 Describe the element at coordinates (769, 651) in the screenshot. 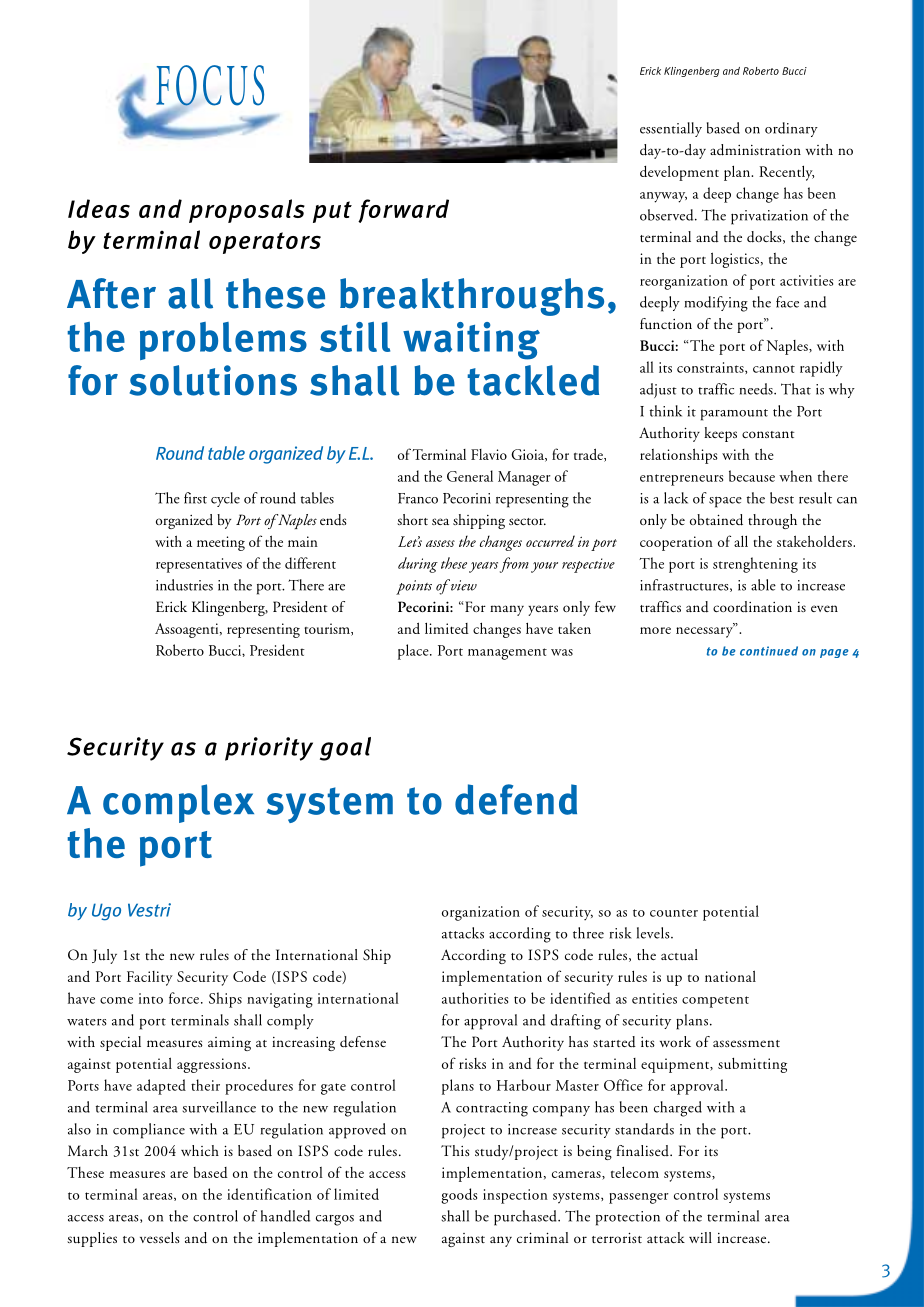

I see `continued` at that location.
